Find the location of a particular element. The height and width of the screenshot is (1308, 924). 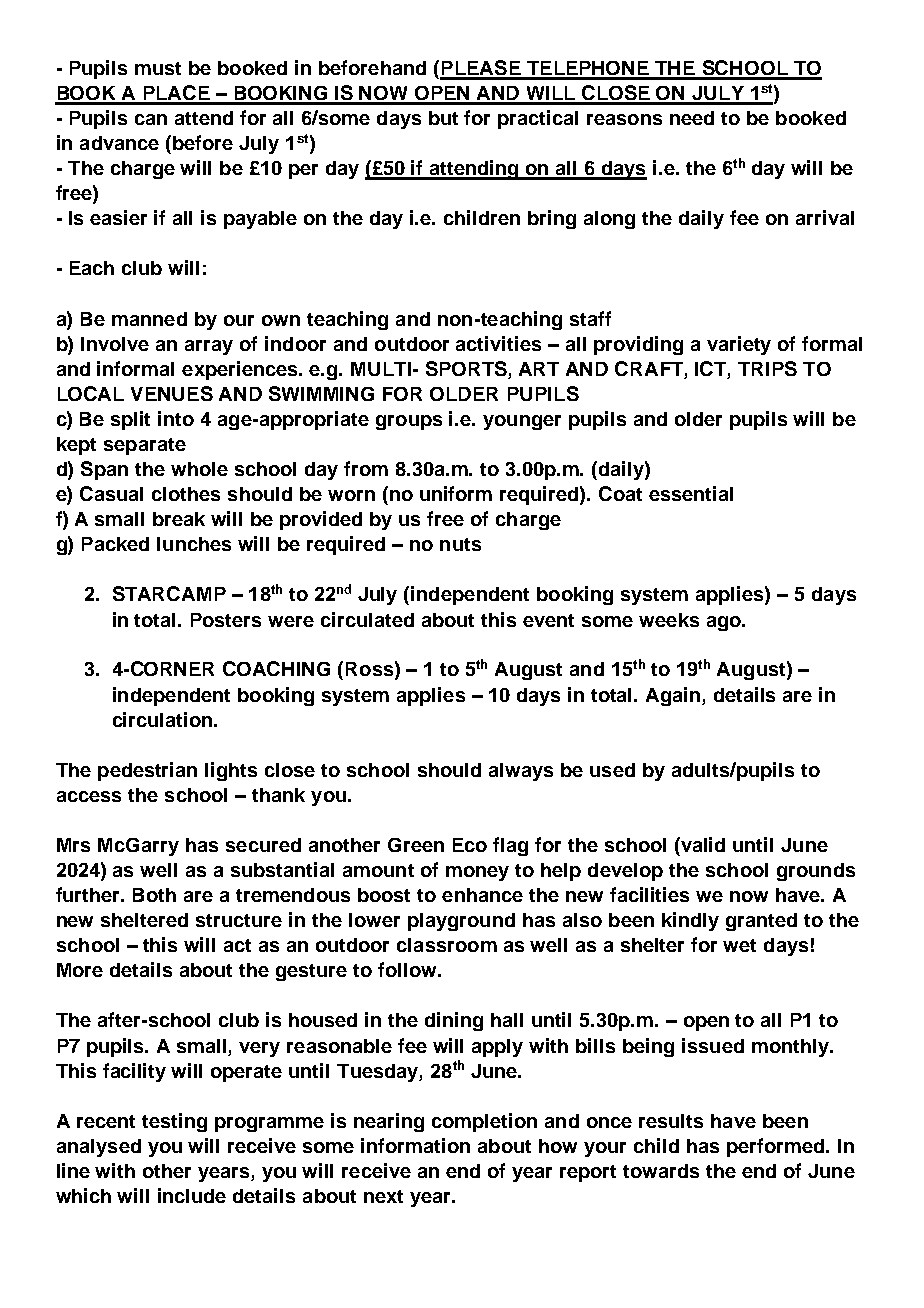

include is located at coordinates (192, 1195).
